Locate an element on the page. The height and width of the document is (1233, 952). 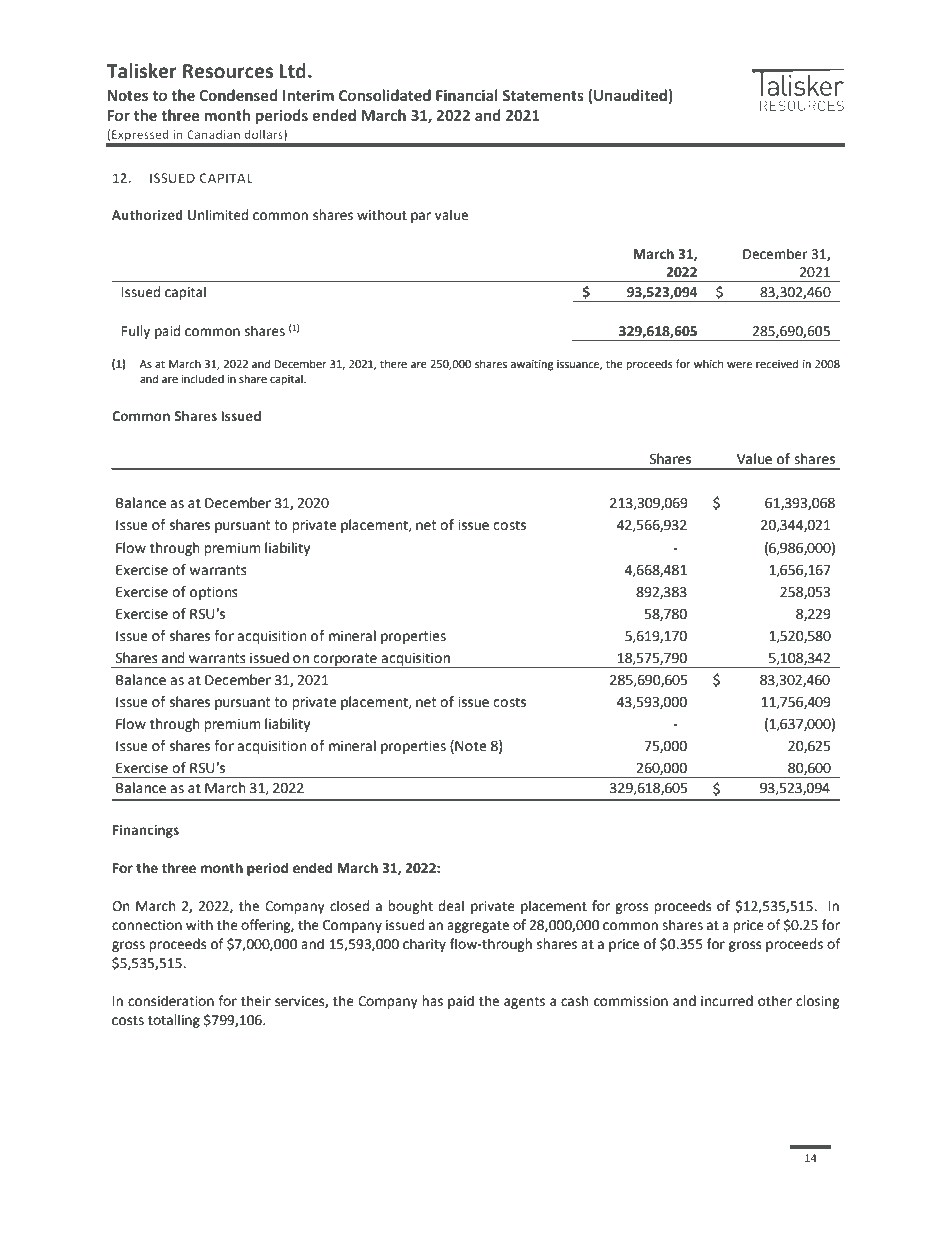
incurred is located at coordinates (727, 1001).
